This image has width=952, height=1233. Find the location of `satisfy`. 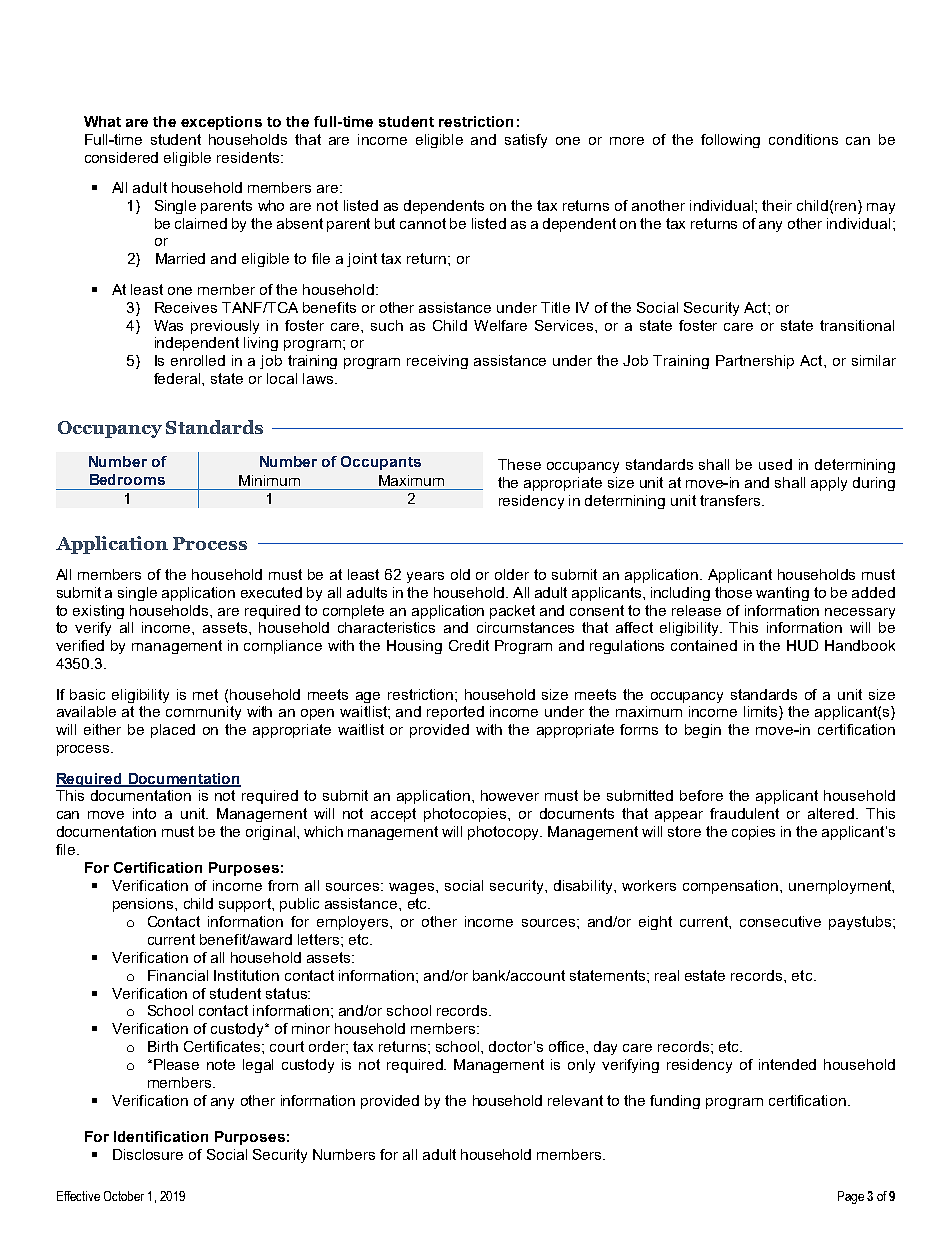

satisfy is located at coordinates (526, 141).
